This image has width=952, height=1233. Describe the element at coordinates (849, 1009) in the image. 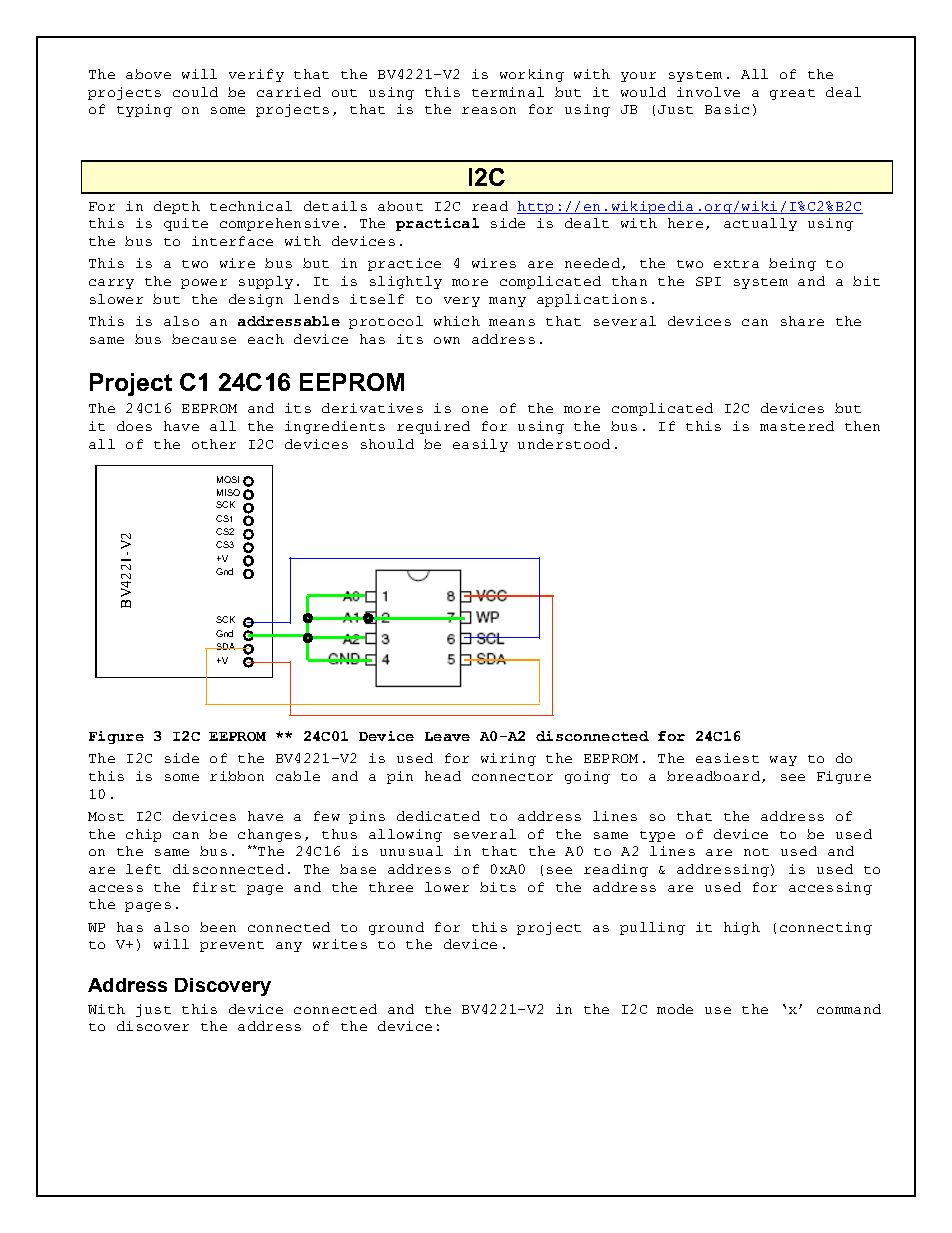

I see `command` at that location.
